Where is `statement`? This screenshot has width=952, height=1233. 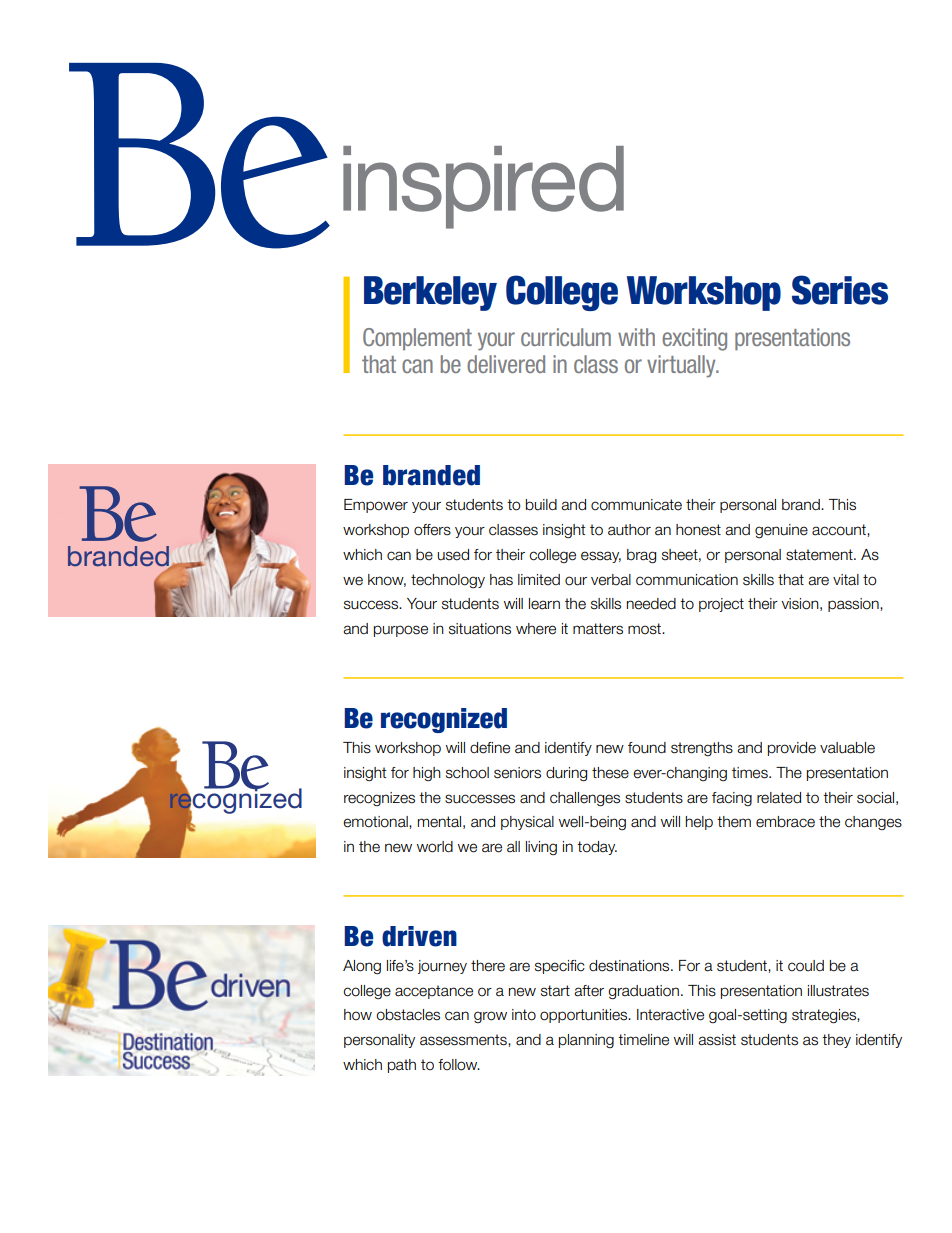 statement is located at coordinates (820, 555).
